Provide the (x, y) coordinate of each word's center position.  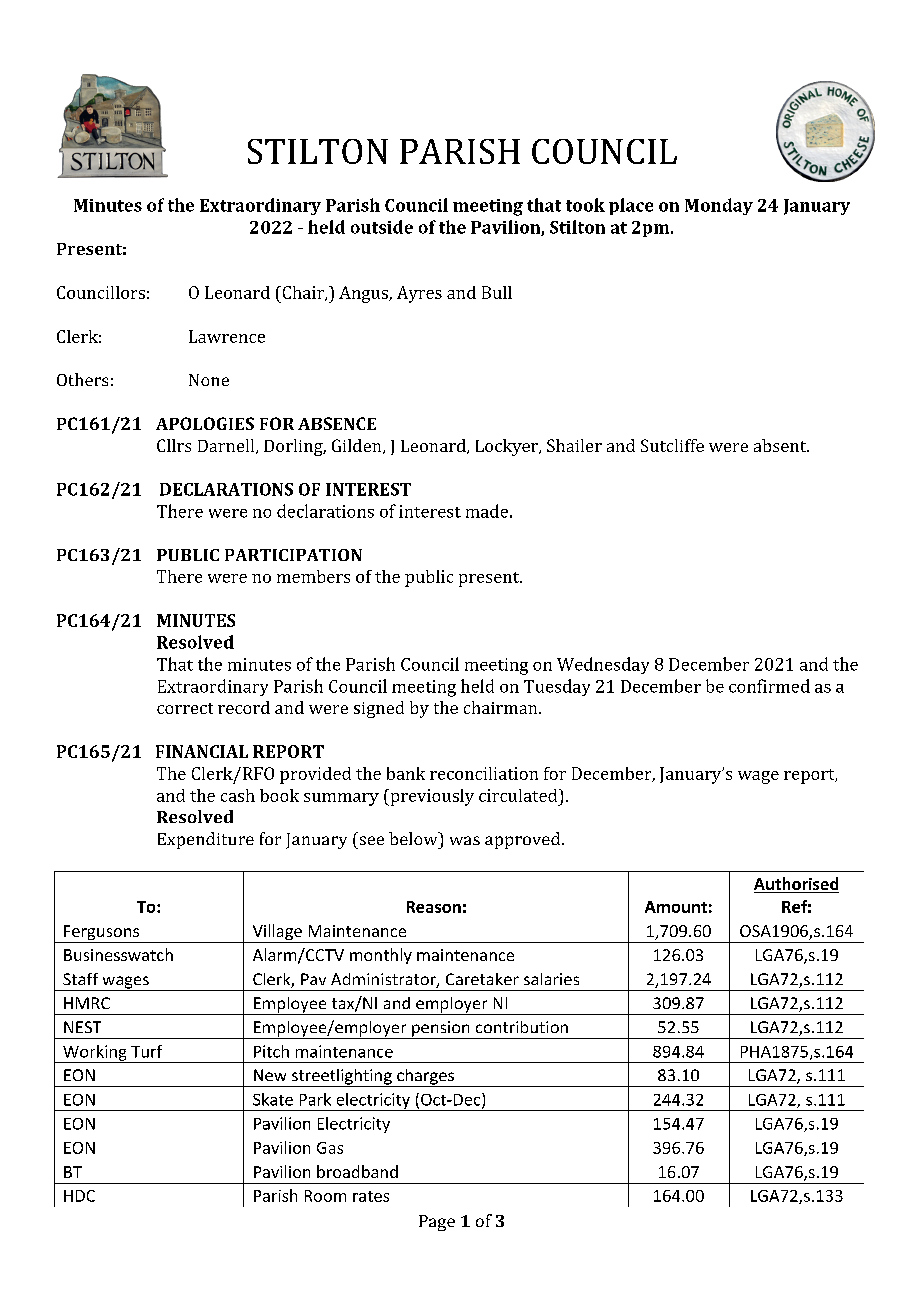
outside (382, 227)
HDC (79, 1196)
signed (379, 709)
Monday (719, 206)
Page (437, 1223)
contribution (522, 1027)
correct (185, 708)
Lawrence (227, 336)
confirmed (769, 686)
